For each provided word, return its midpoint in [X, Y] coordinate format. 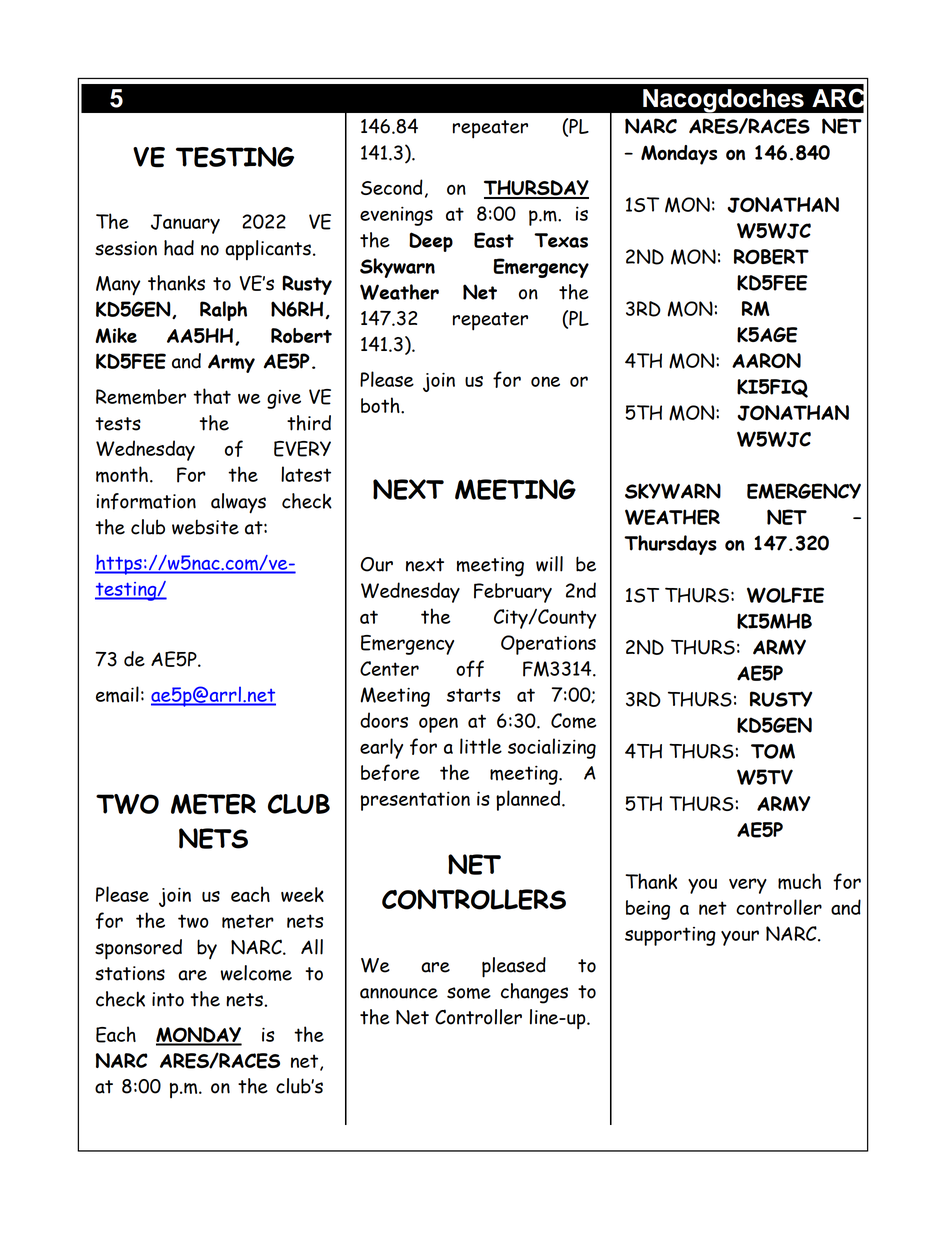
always [238, 503]
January [185, 224]
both [381, 405]
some [469, 993]
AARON [766, 360]
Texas [561, 240]
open [438, 725]
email [117, 694]
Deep [431, 242]
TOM [773, 751]
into [168, 999]
